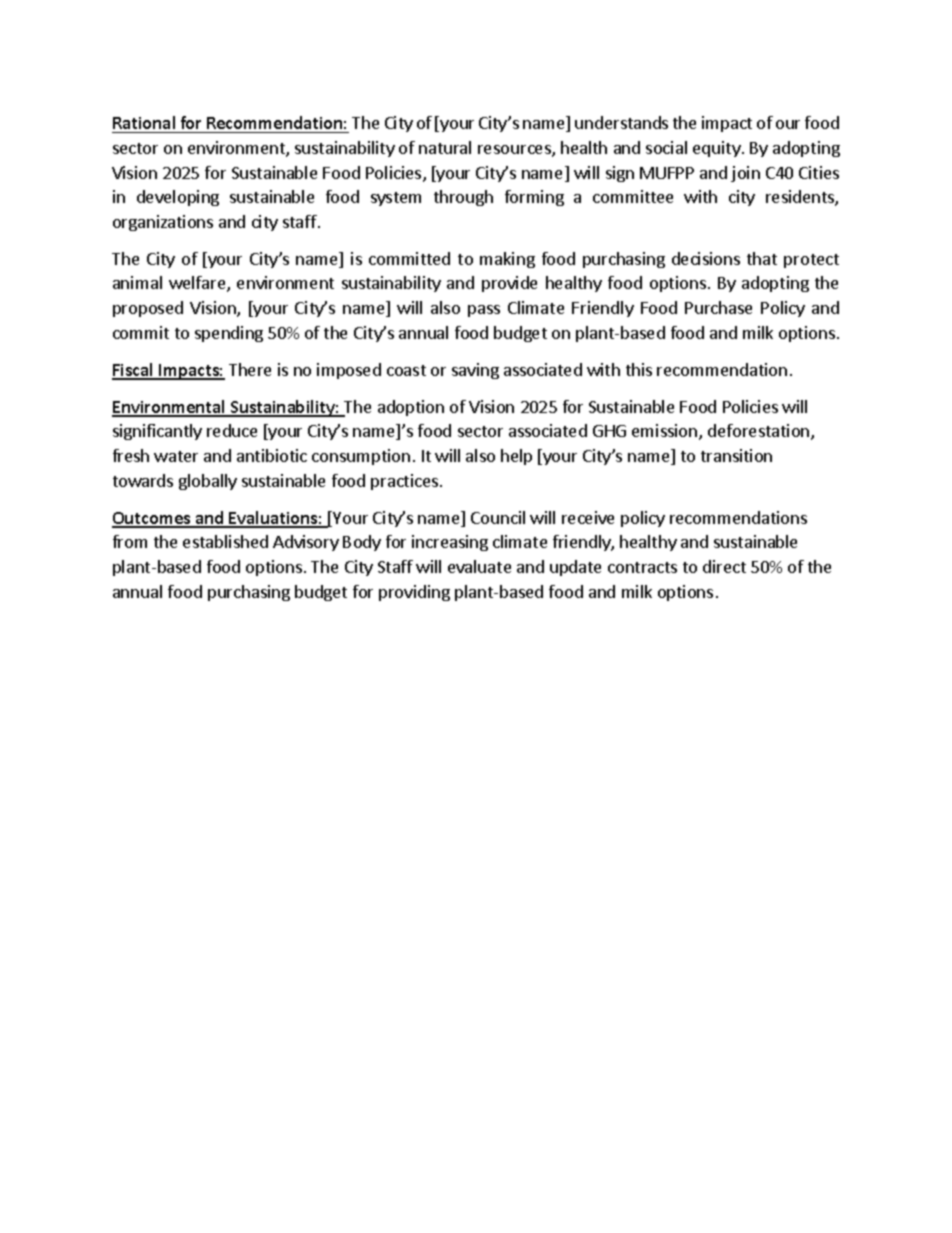 The height and width of the document is (1233, 952). Describe the element at coordinates (718, 149) in the document. I see `equity` at that location.
